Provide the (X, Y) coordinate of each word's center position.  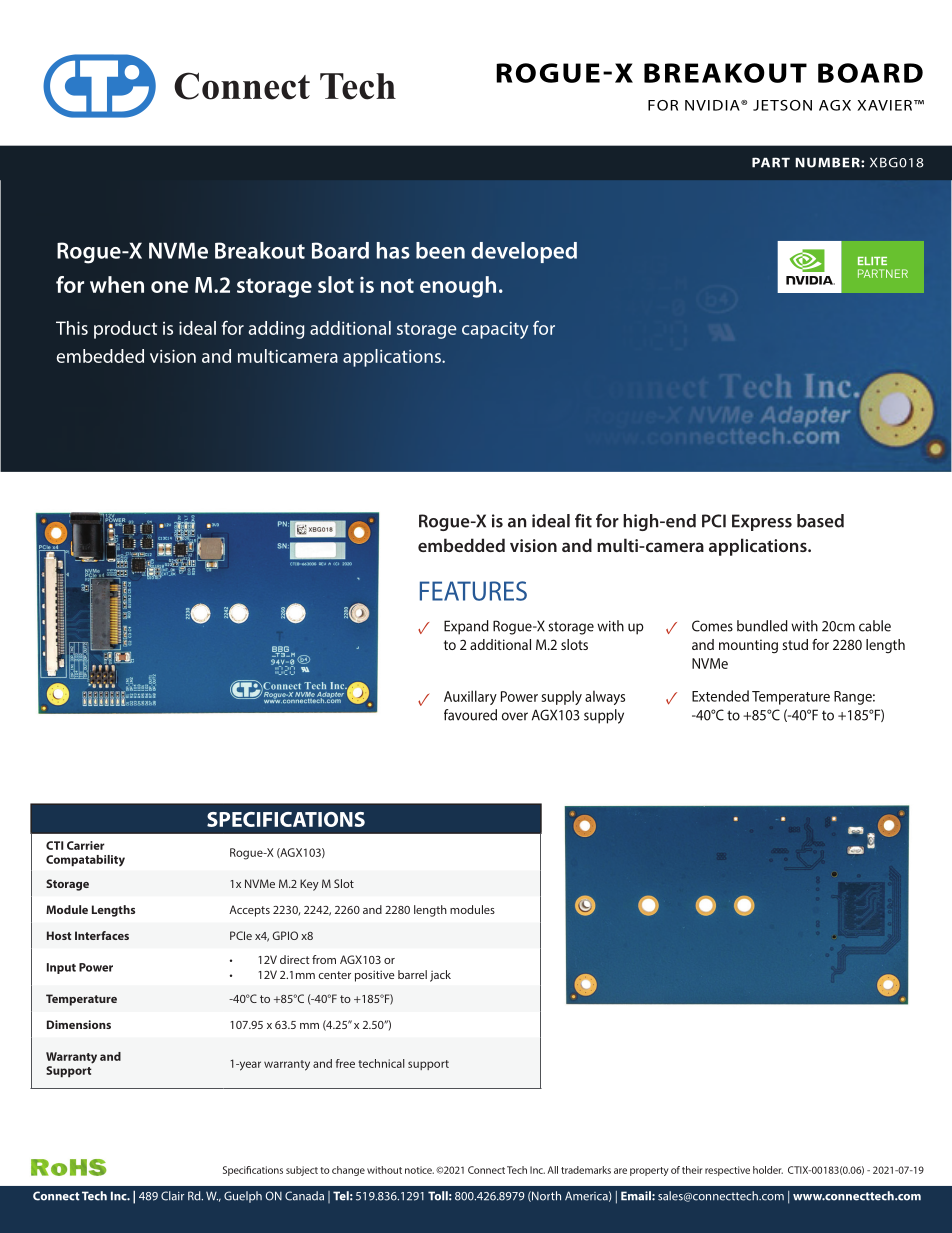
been (440, 250)
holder (768, 1170)
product (125, 330)
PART (771, 162)
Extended (720, 696)
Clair (172, 1196)
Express (762, 522)
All (552, 1170)
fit (583, 521)
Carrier (86, 845)
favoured (470, 715)
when (117, 284)
